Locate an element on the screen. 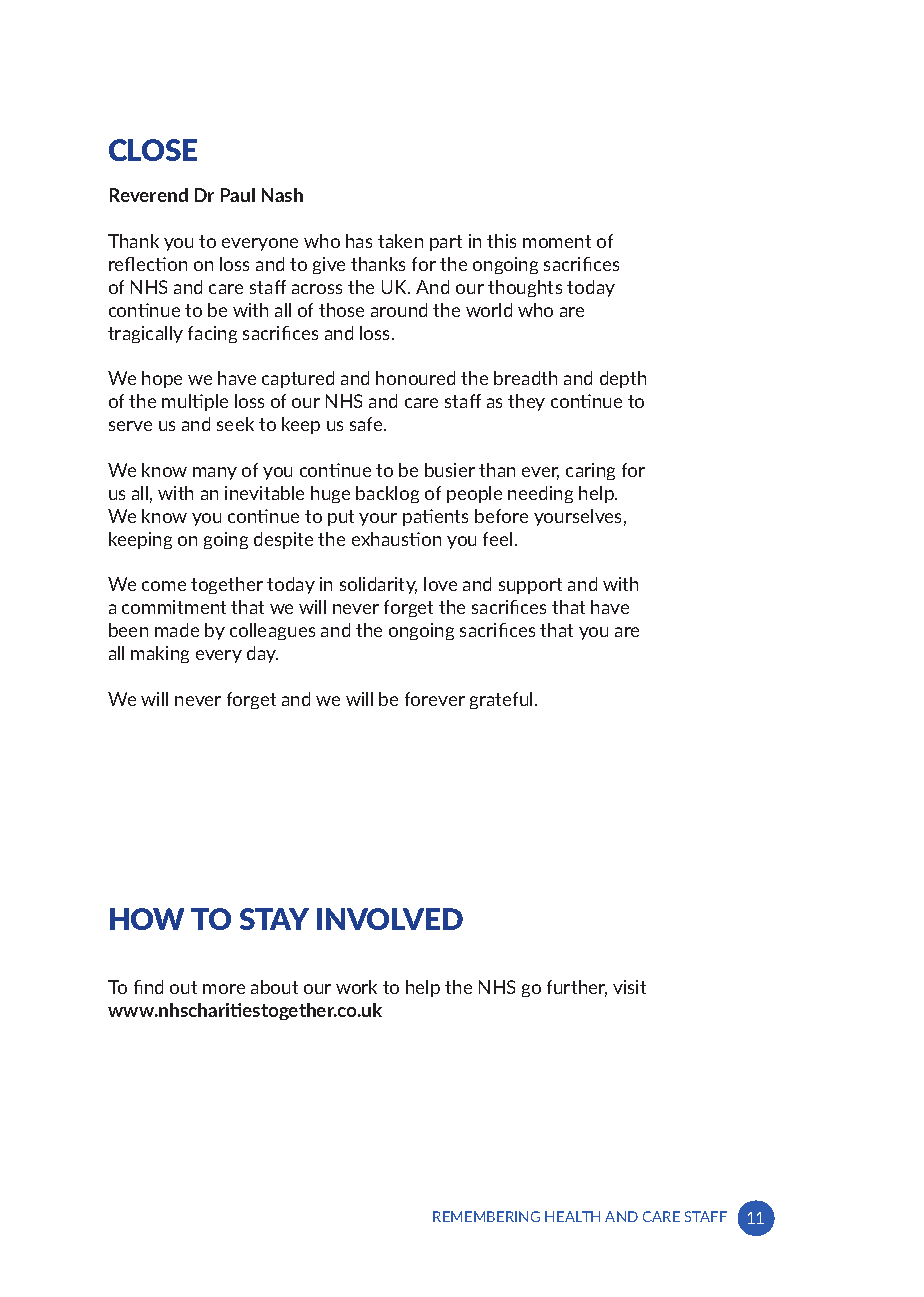 The height and width of the screenshot is (1297, 924). solidarity is located at coordinates (378, 585).
